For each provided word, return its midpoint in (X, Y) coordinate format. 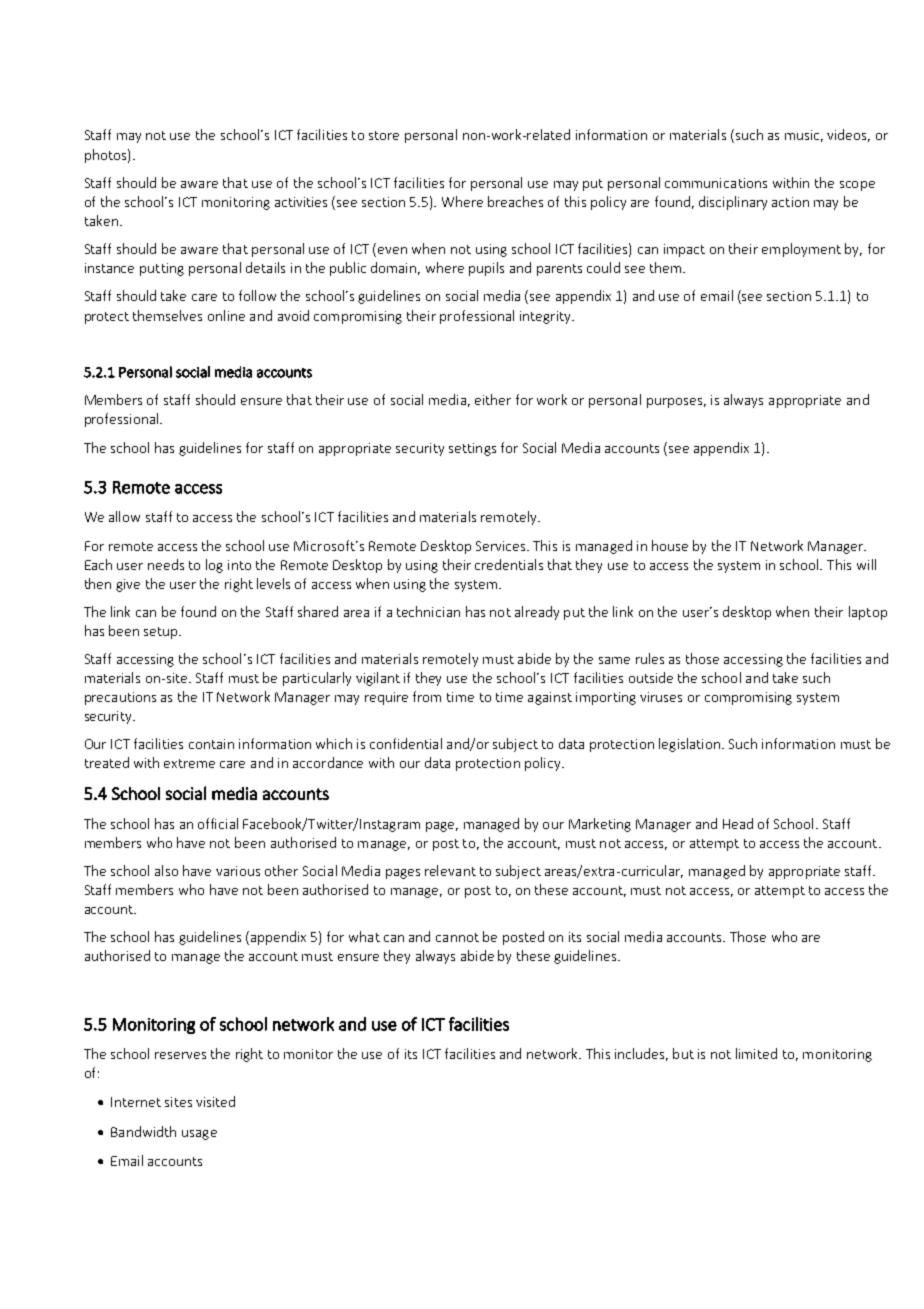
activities (301, 202)
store (384, 135)
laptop (868, 613)
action (790, 202)
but (683, 1053)
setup (162, 633)
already (537, 613)
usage (199, 1135)
